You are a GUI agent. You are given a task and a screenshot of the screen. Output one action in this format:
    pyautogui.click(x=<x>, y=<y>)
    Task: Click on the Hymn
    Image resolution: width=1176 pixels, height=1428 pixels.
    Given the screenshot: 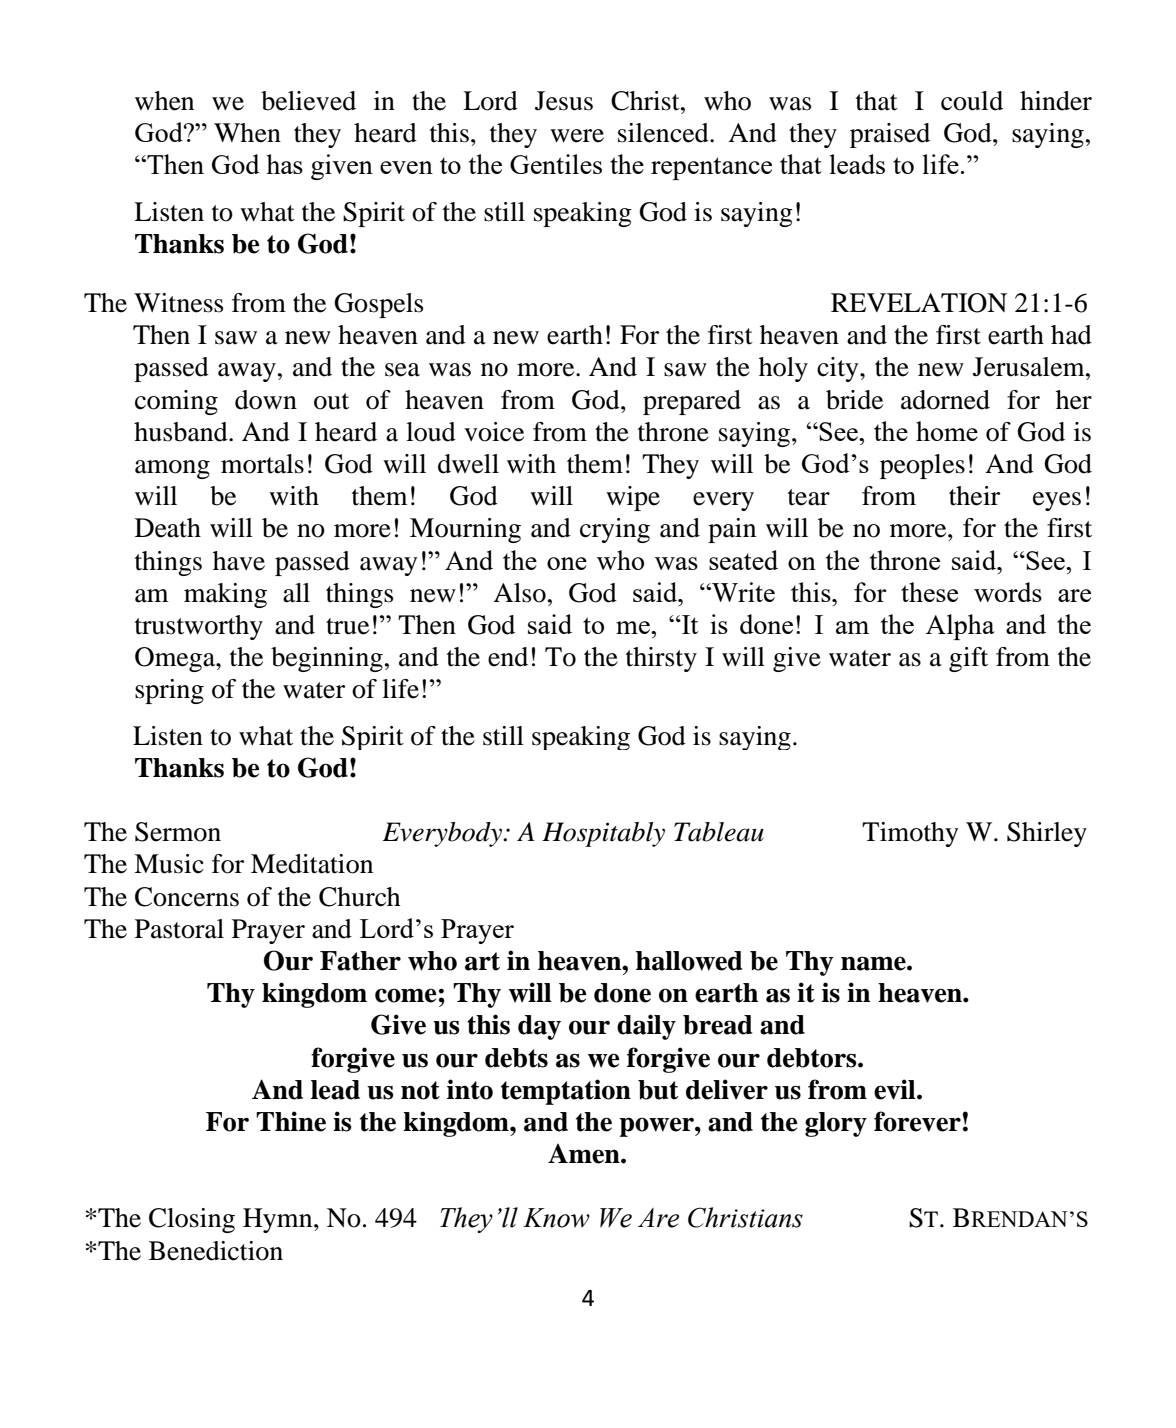 What is the action you would take?
    pyautogui.click(x=279, y=1220)
